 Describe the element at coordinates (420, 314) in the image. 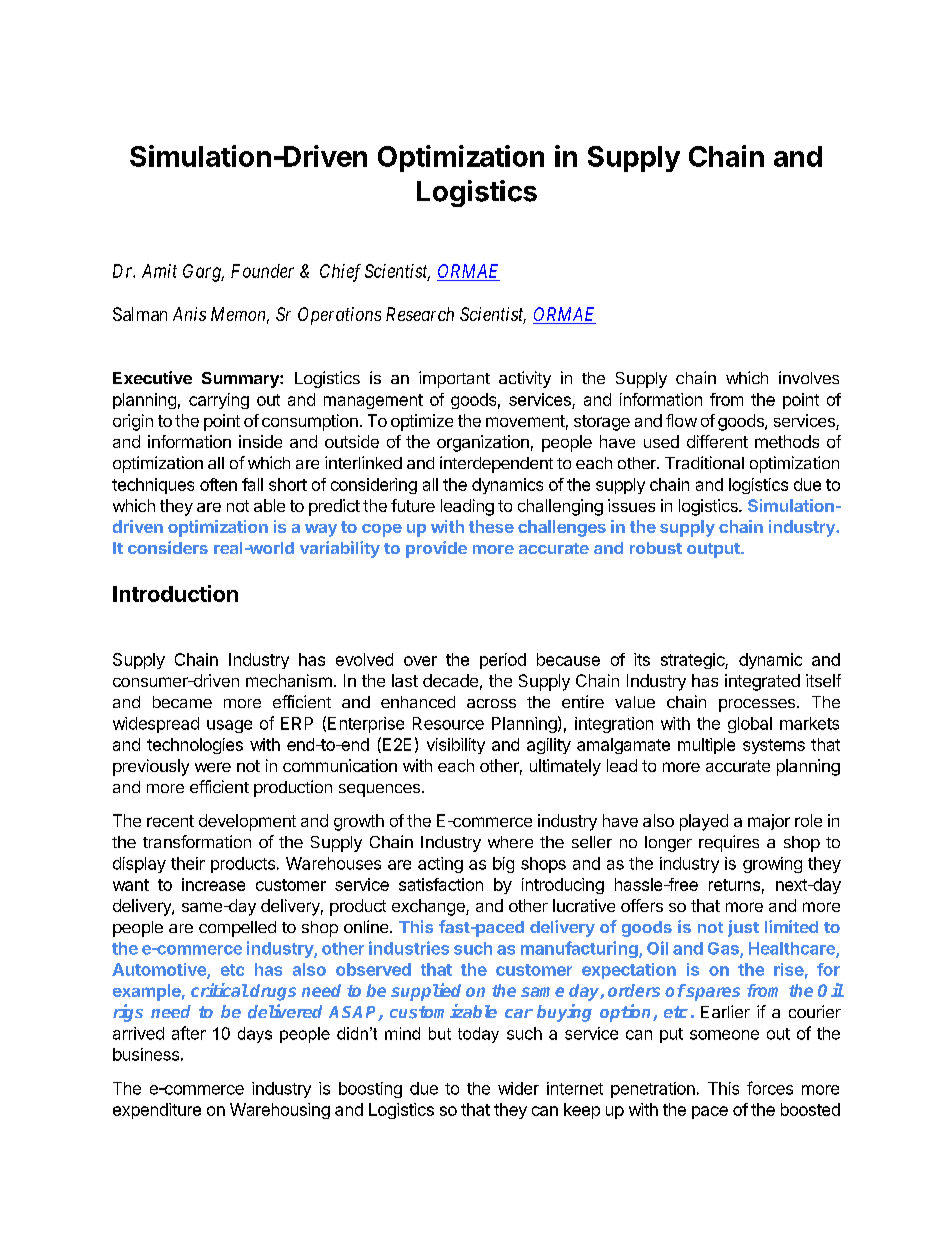

I see `Research` at that location.
